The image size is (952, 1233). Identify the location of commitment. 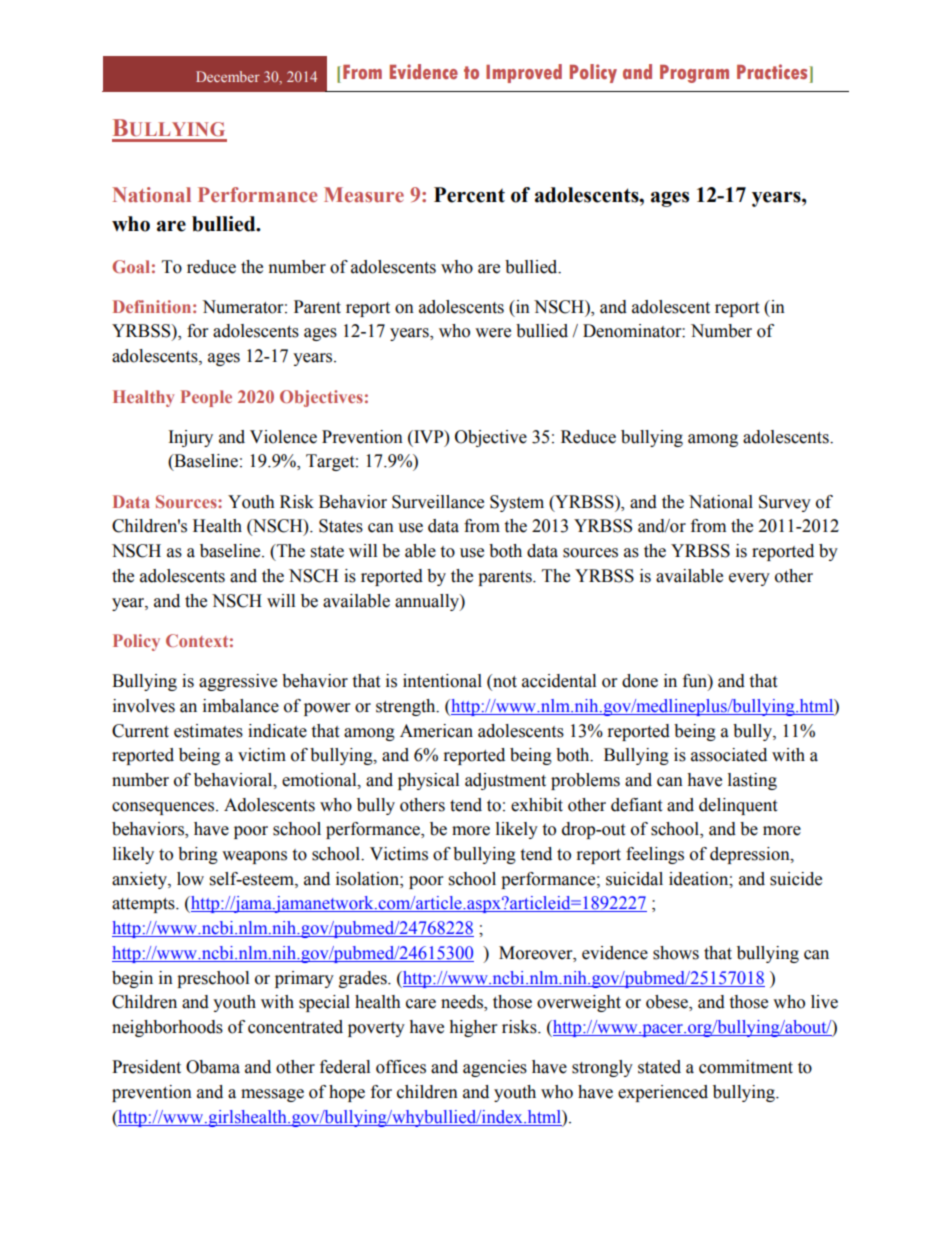
(746, 1067).
